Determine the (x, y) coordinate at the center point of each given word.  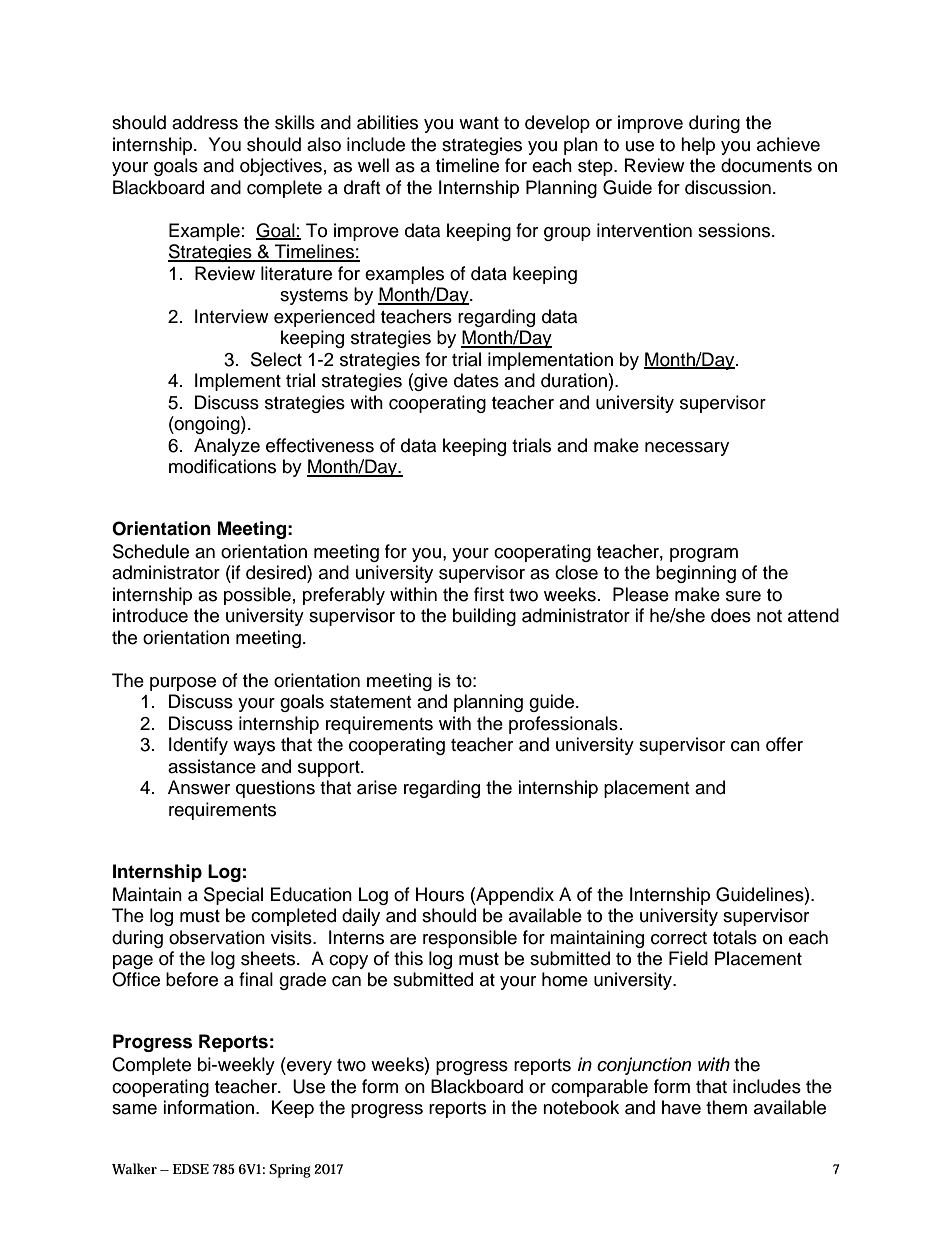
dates (476, 380)
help (698, 146)
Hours (440, 894)
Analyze (227, 447)
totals (735, 937)
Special (233, 896)
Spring (290, 1171)
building (484, 617)
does (731, 615)
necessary (687, 449)
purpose (183, 684)
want (479, 123)
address (205, 122)
